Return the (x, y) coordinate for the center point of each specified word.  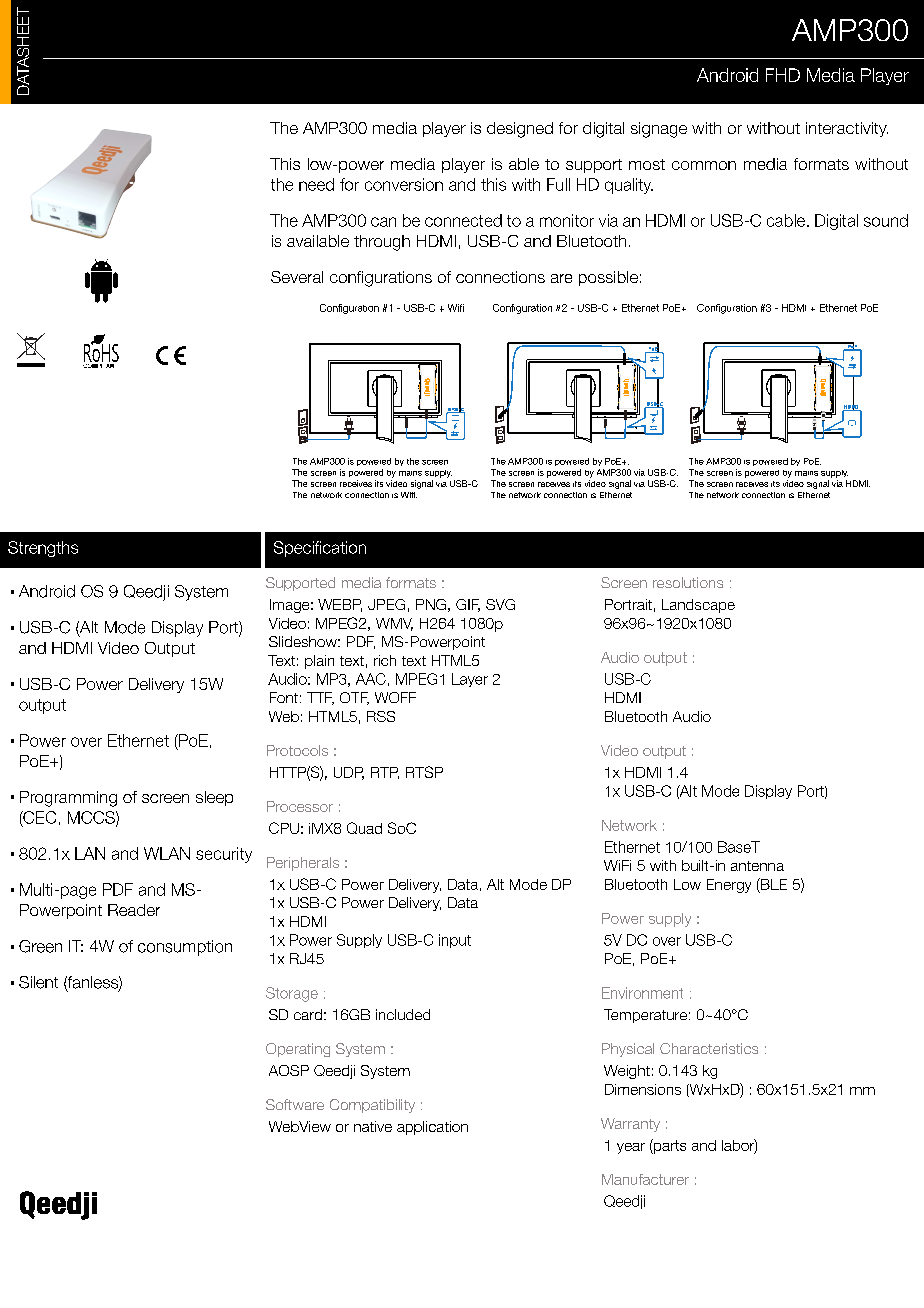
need (316, 184)
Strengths (43, 549)
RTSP (424, 772)
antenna (757, 866)
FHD (783, 75)
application (432, 1128)
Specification (320, 549)
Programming (68, 799)
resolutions (688, 582)
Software (295, 1104)
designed (520, 130)
